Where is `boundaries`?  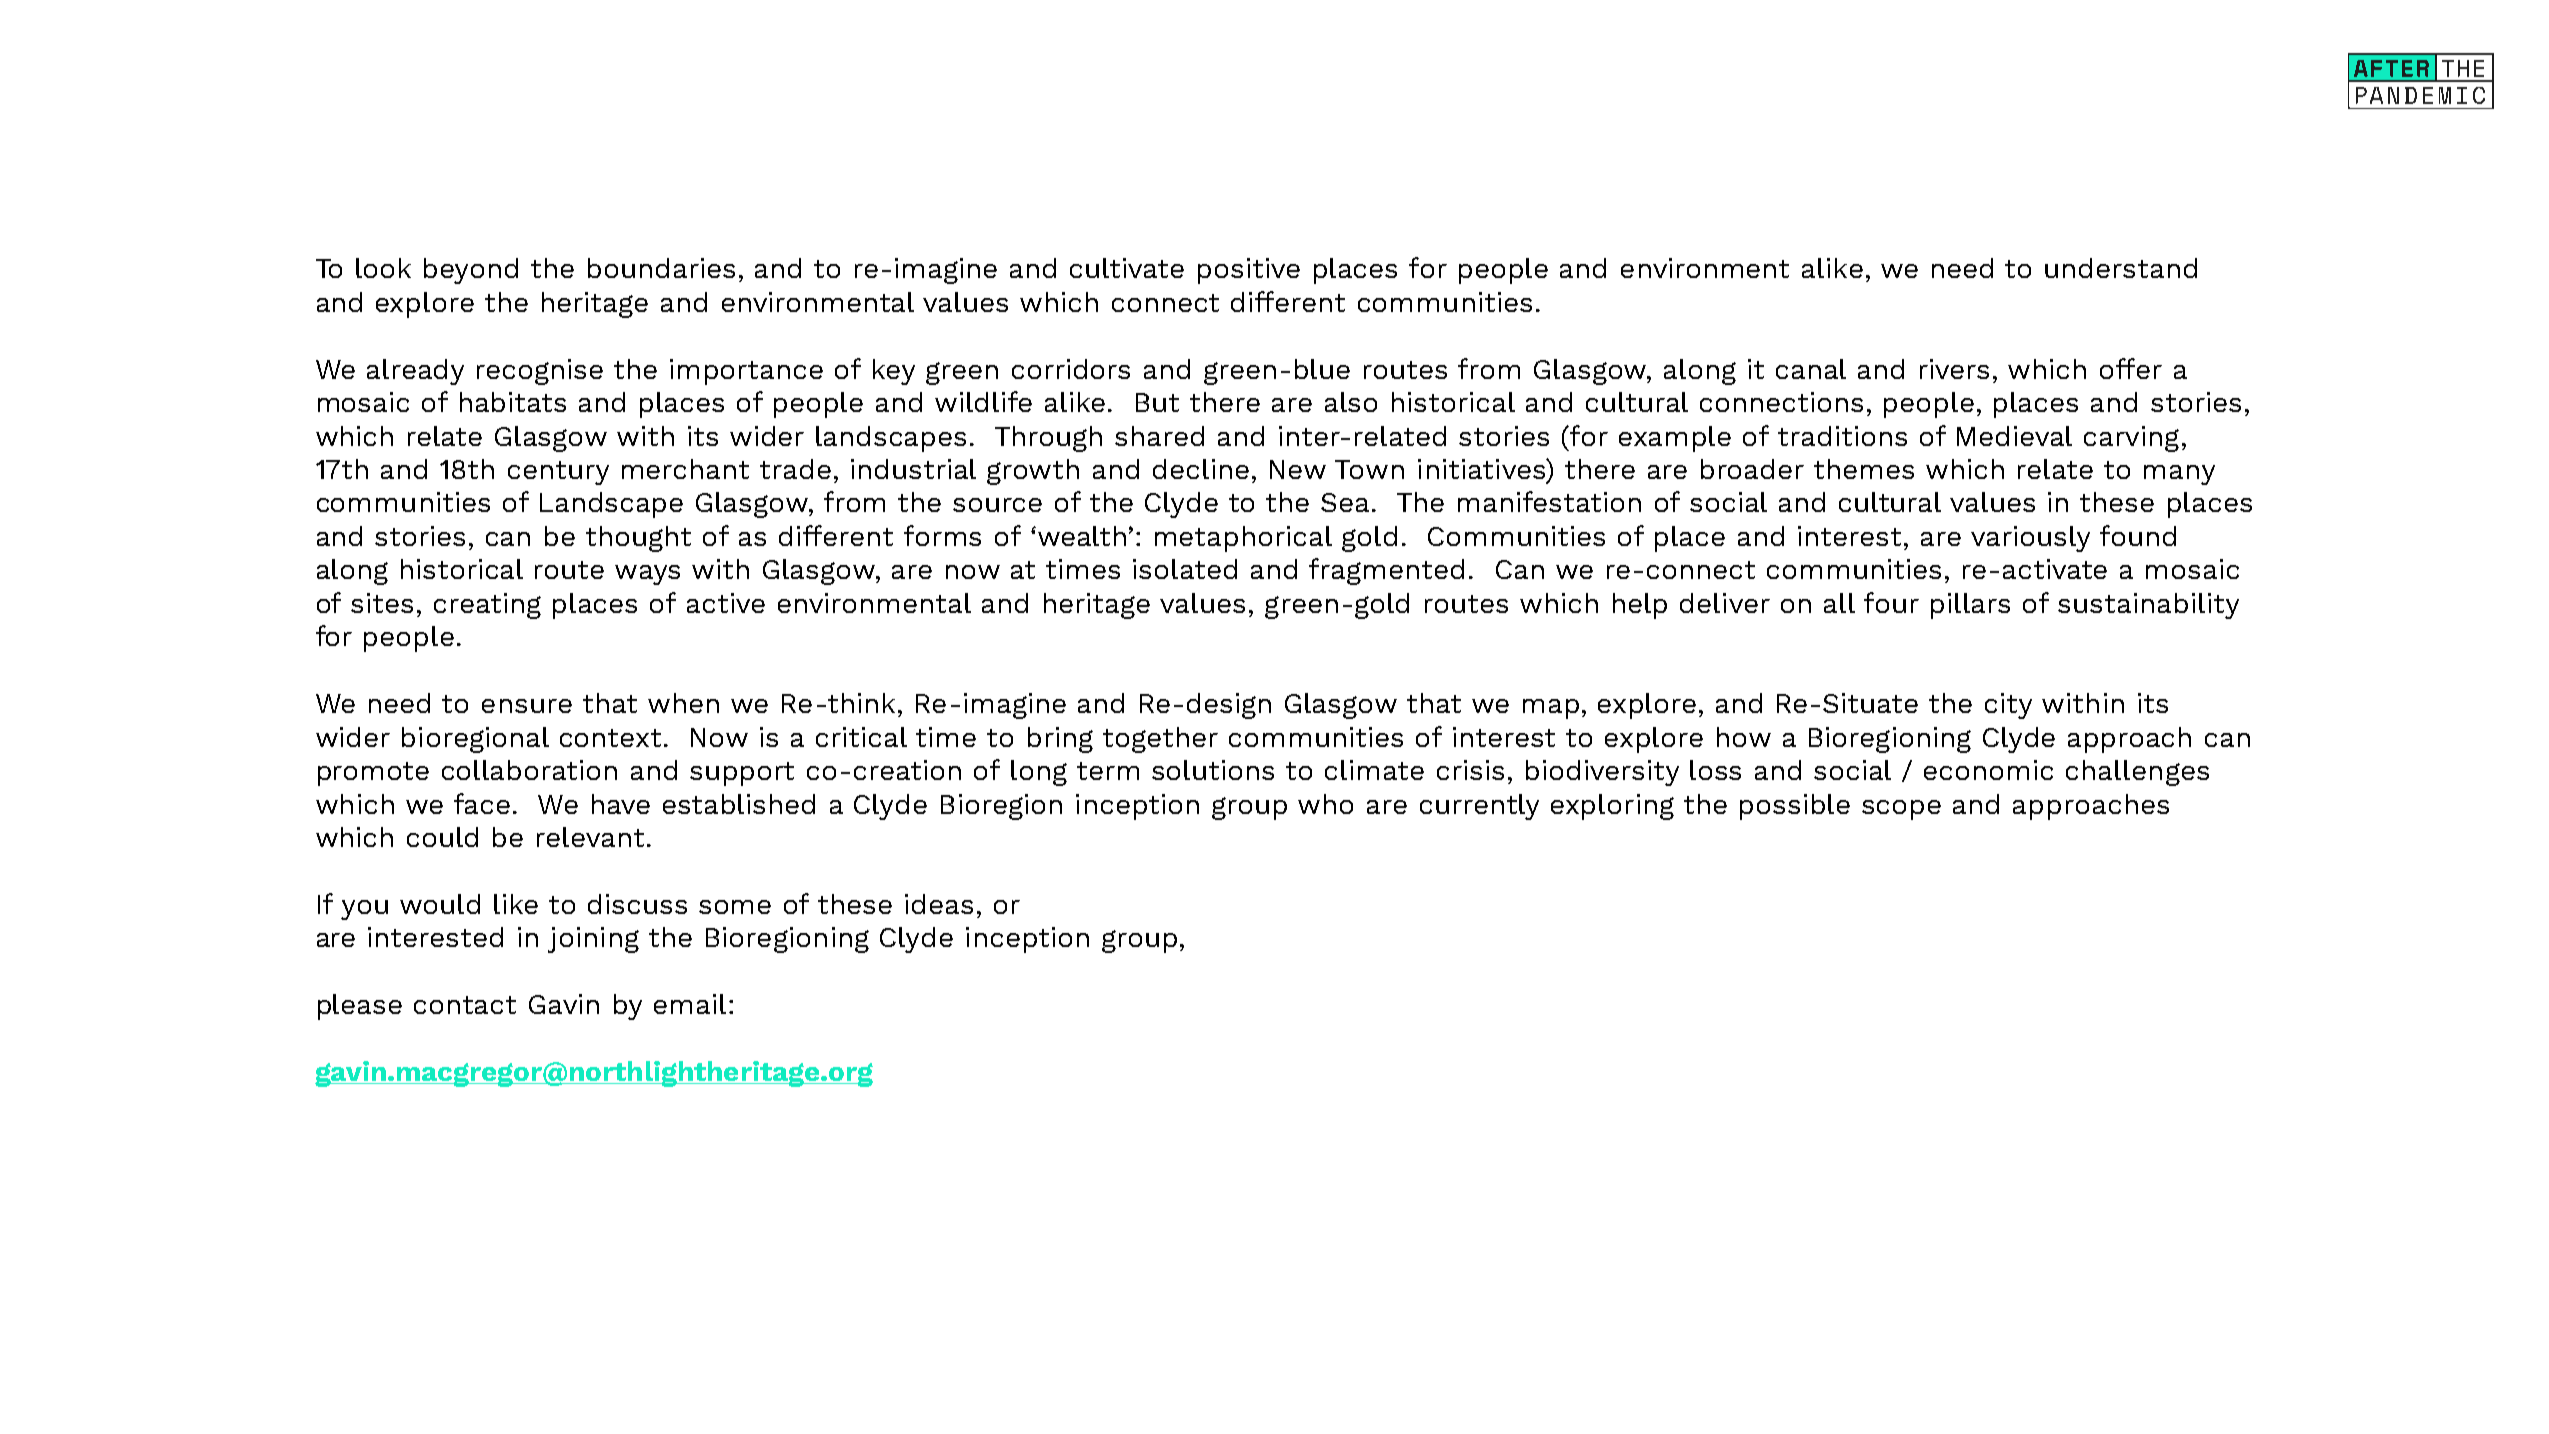
boundaries is located at coordinates (661, 268).
